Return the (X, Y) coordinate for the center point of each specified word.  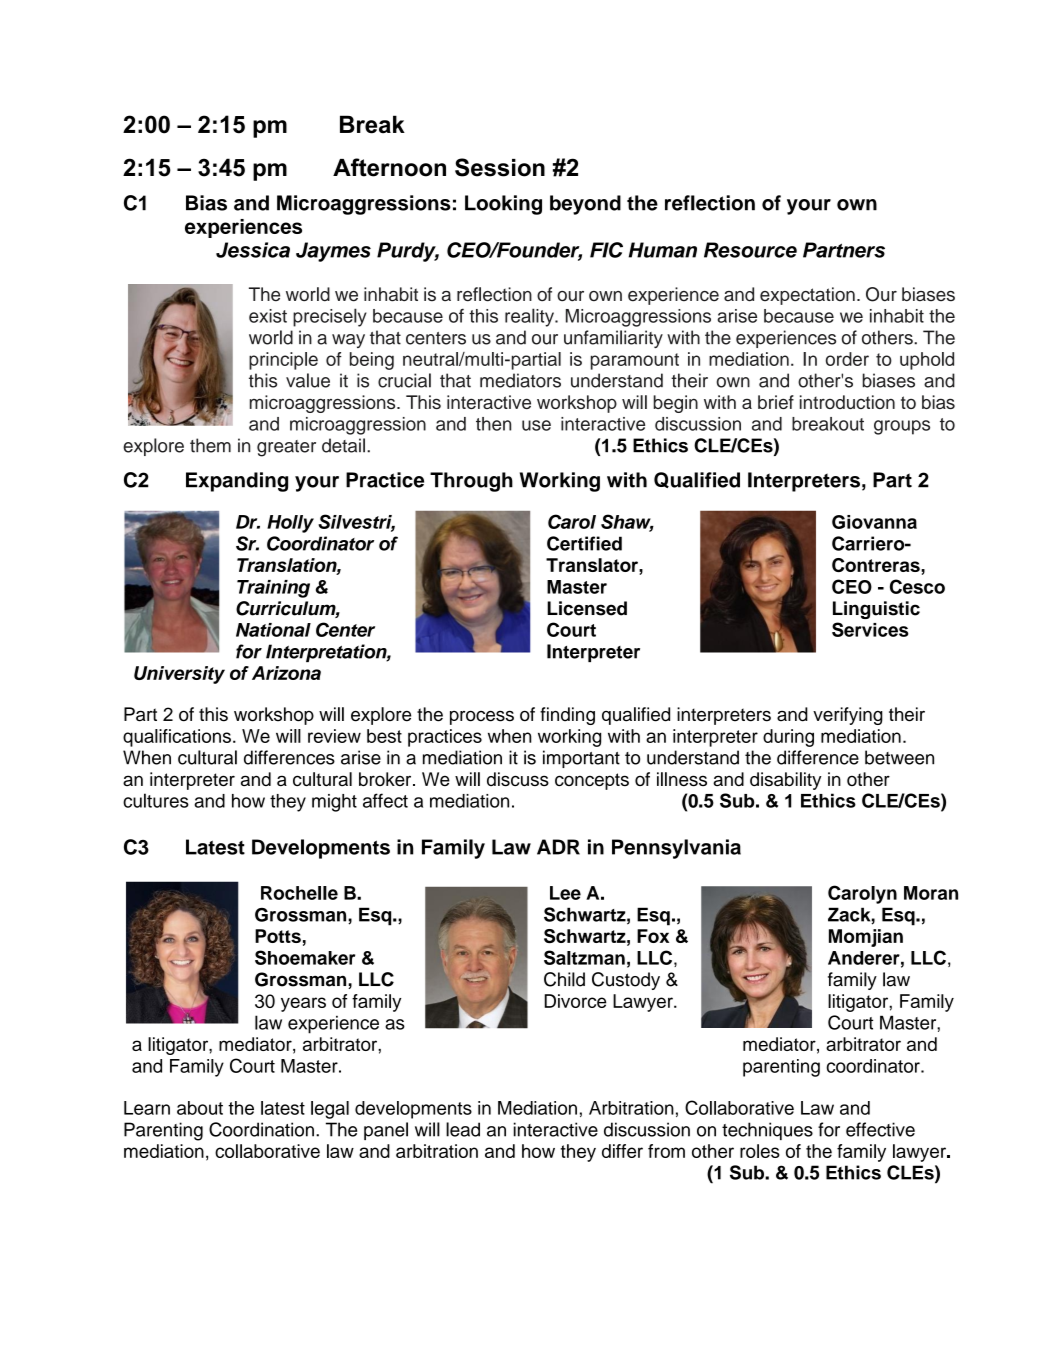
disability (785, 781)
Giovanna (874, 522)
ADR (558, 847)
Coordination (261, 1129)
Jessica (253, 250)
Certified (584, 543)
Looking (503, 205)
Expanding (237, 482)
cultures (156, 800)
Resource (750, 250)
